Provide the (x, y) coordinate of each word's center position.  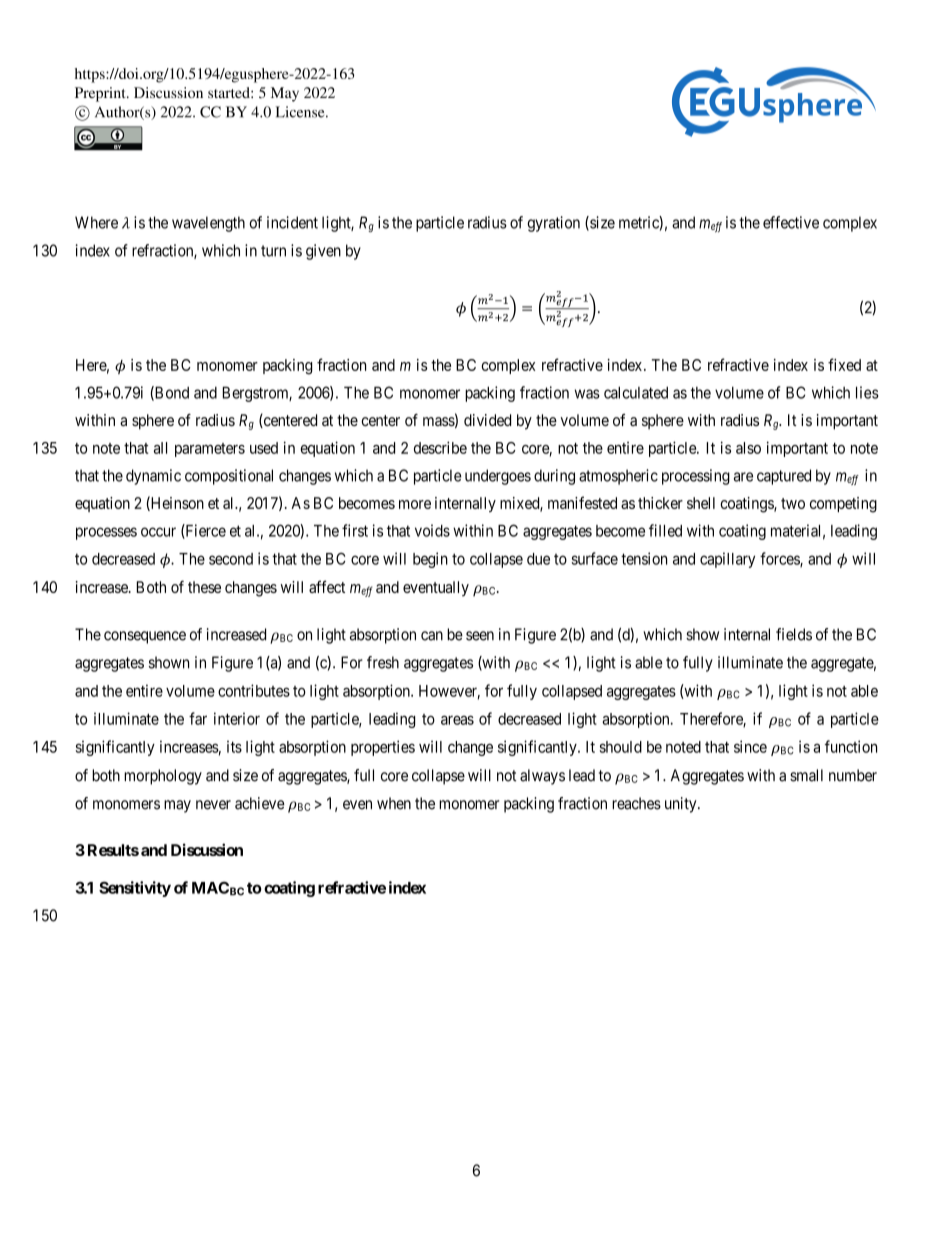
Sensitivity (135, 889)
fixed (844, 364)
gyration (554, 224)
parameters (210, 450)
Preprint (101, 94)
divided (487, 420)
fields (794, 634)
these (204, 587)
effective (791, 222)
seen (480, 636)
